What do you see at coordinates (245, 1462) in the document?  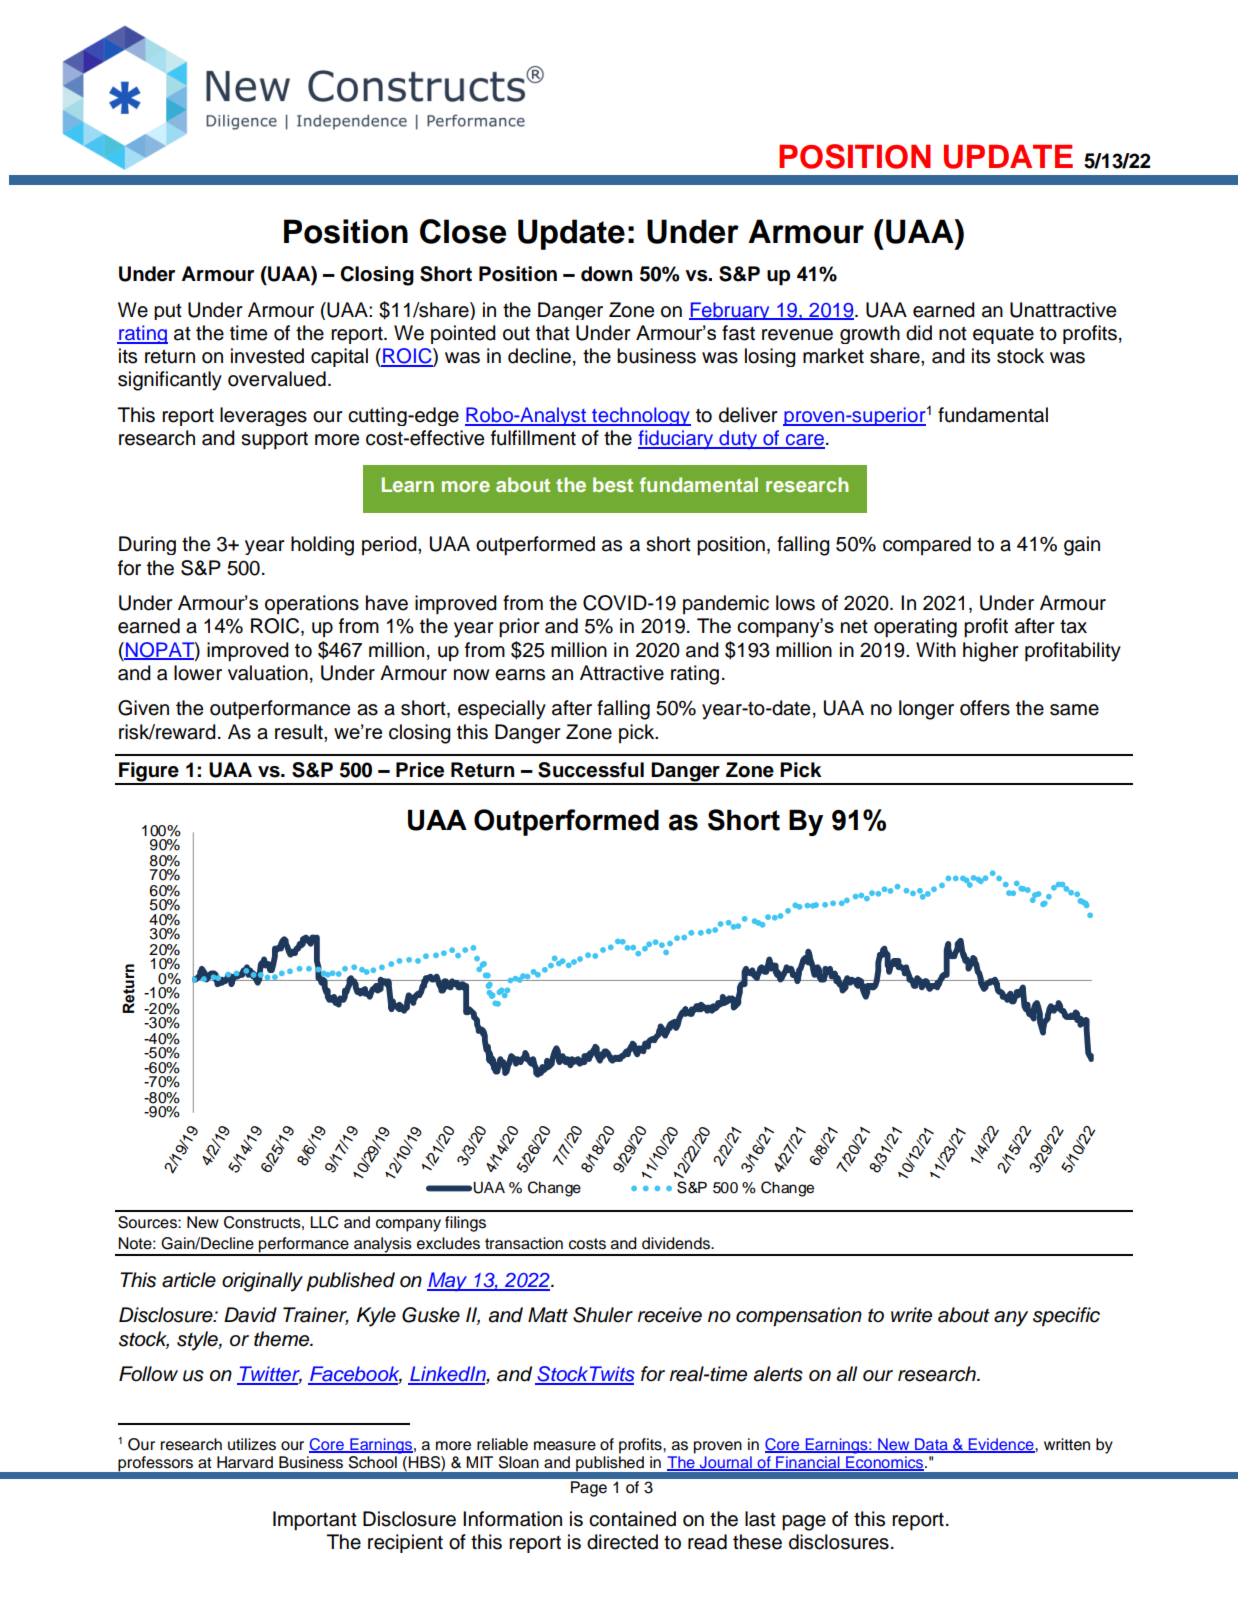 I see `Harvard` at bounding box center [245, 1462].
